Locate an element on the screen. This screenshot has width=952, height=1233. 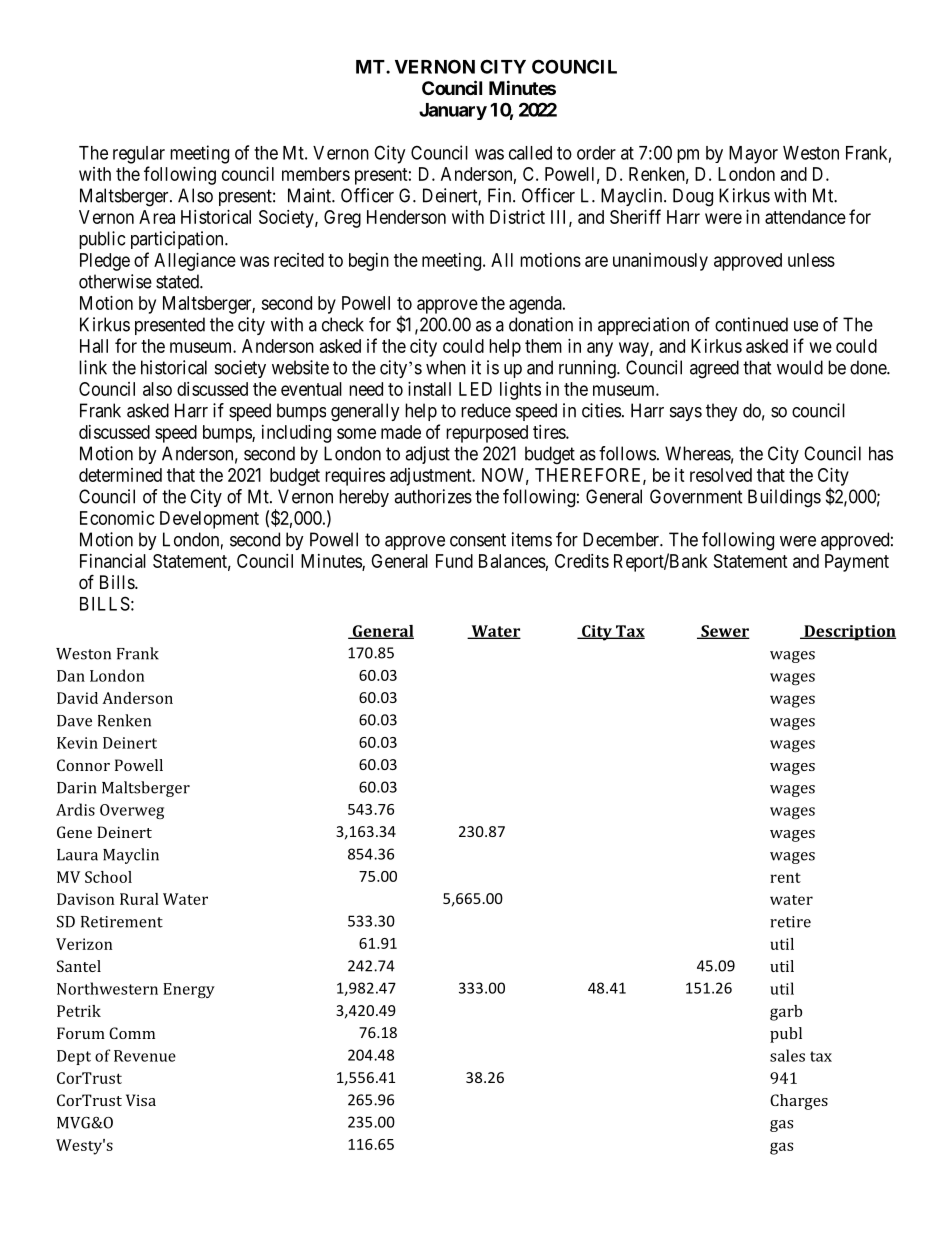
repurposed is located at coordinates (487, 434).
